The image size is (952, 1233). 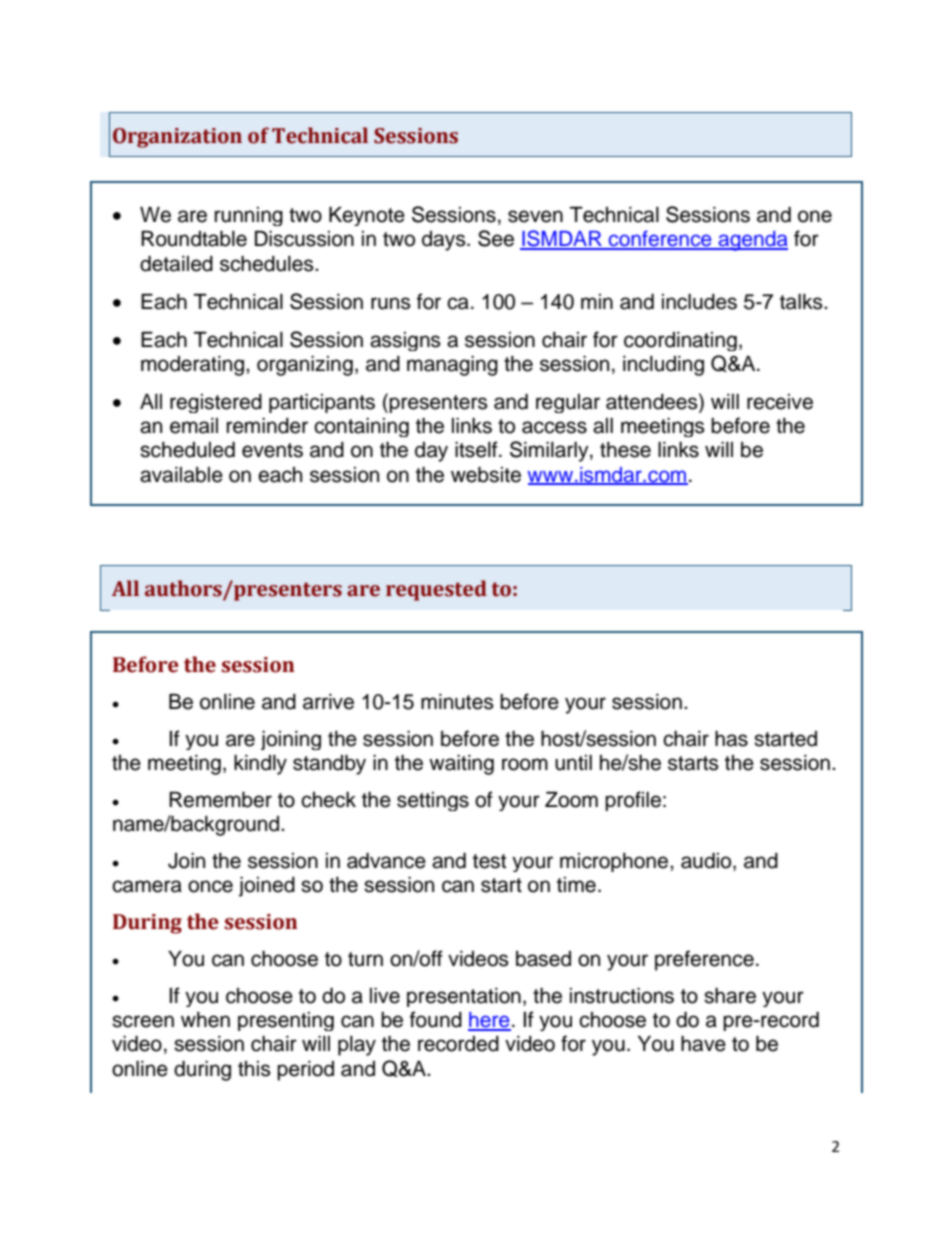 What do you see at coordinates (535, 216) in the screenshot?
I see `seven` at bounding box center [535, 216].
